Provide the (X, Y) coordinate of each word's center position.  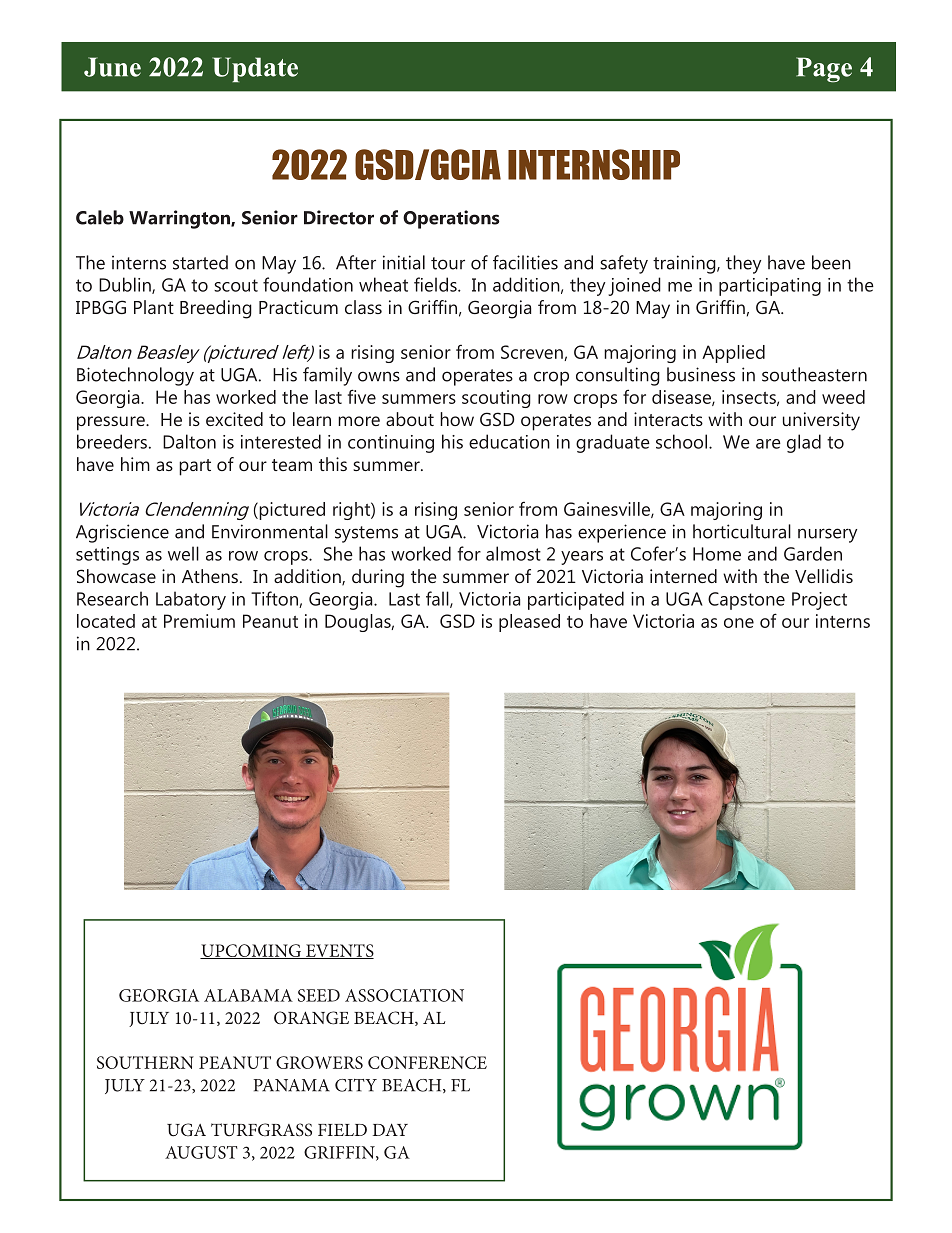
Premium (199, 621)
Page (824, 70)
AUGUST (201, 1152)
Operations (451, 219)
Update (255, 69)
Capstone (746, 601)
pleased (529, 623)
